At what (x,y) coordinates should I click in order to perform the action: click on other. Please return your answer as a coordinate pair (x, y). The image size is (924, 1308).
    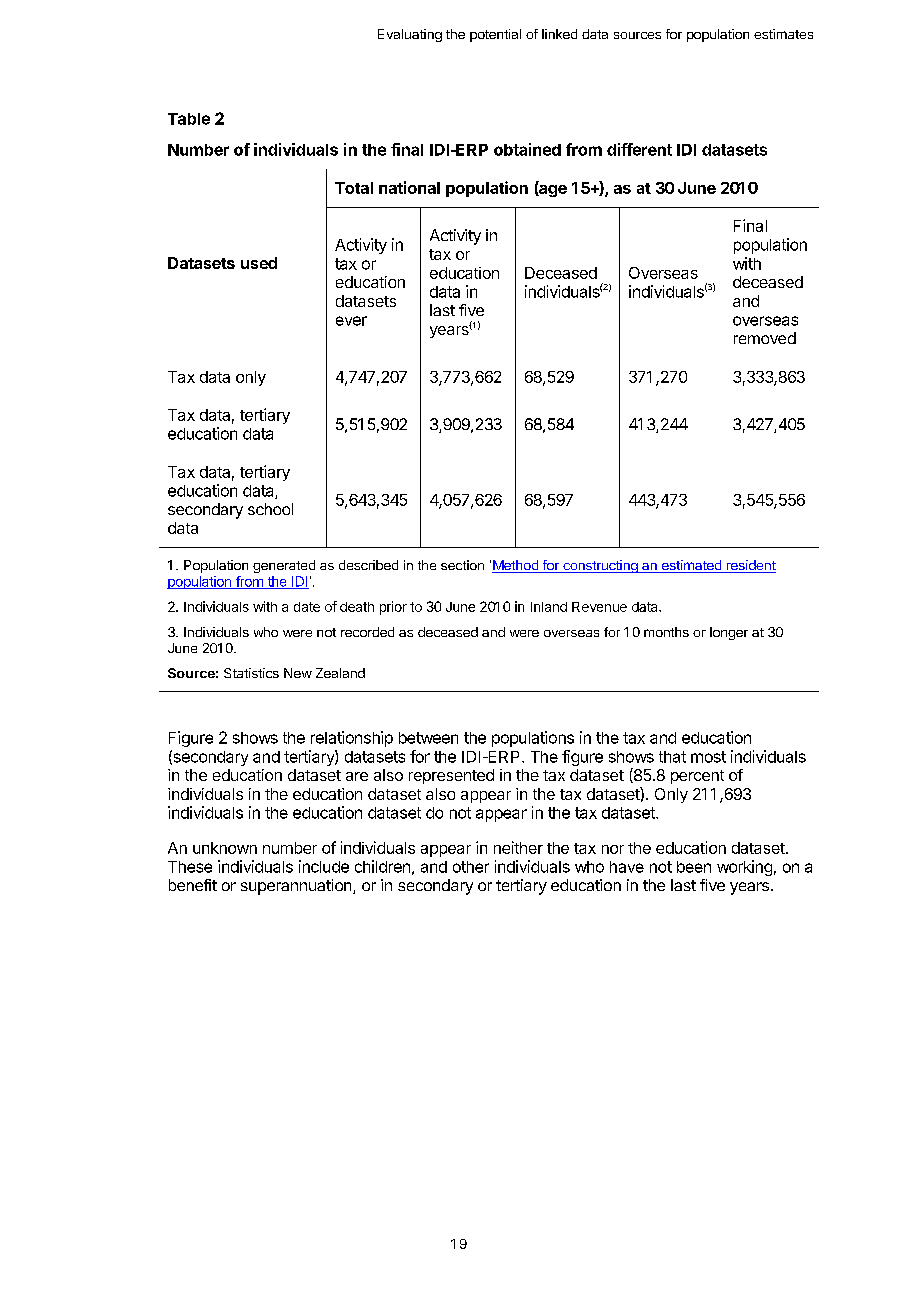
    Looking at the image, I should click on (471, 867).
